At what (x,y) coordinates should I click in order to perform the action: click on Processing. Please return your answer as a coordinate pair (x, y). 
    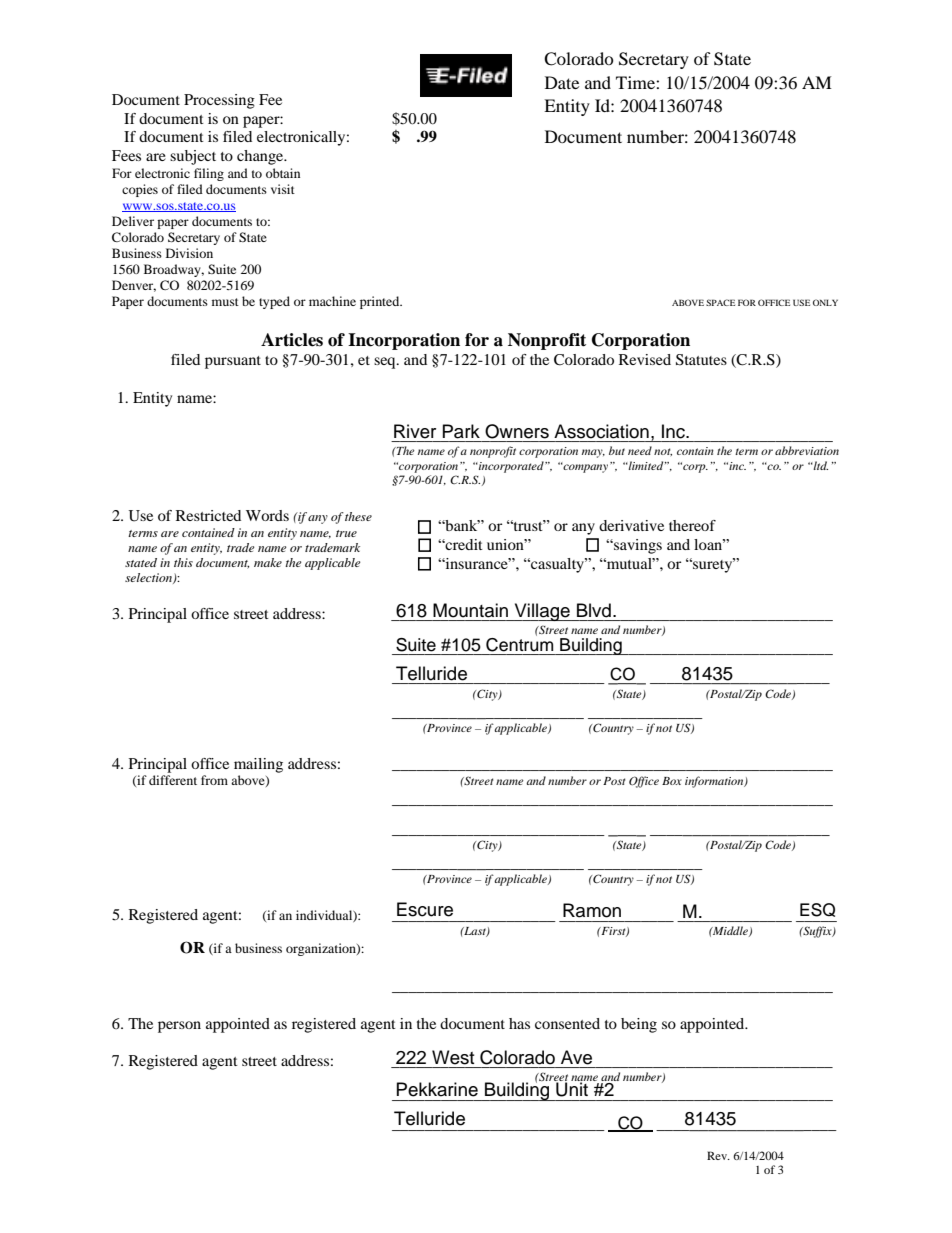
    Looking at the image, I should click on (219, 101).
